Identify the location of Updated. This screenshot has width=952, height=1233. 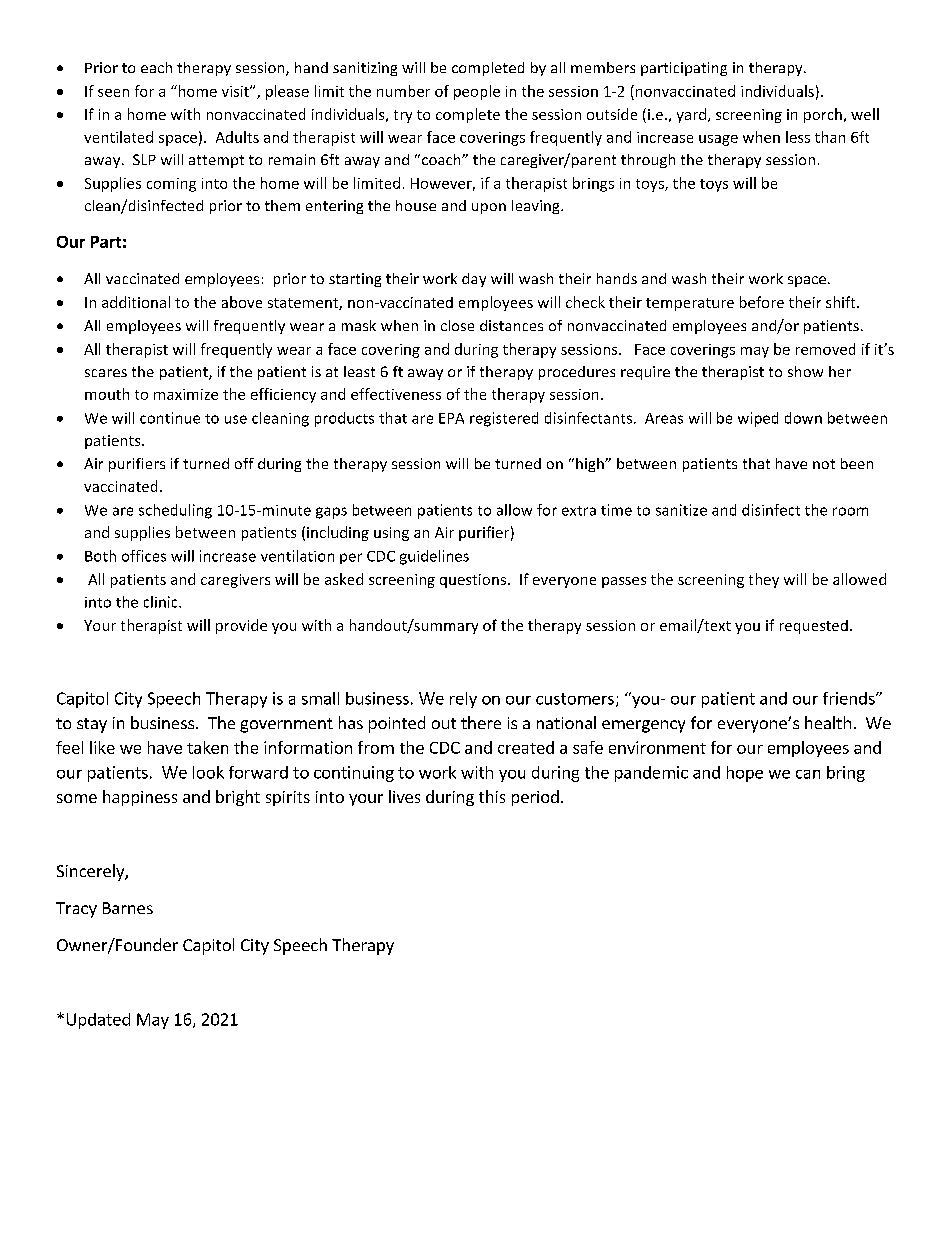
(98, 1021).
